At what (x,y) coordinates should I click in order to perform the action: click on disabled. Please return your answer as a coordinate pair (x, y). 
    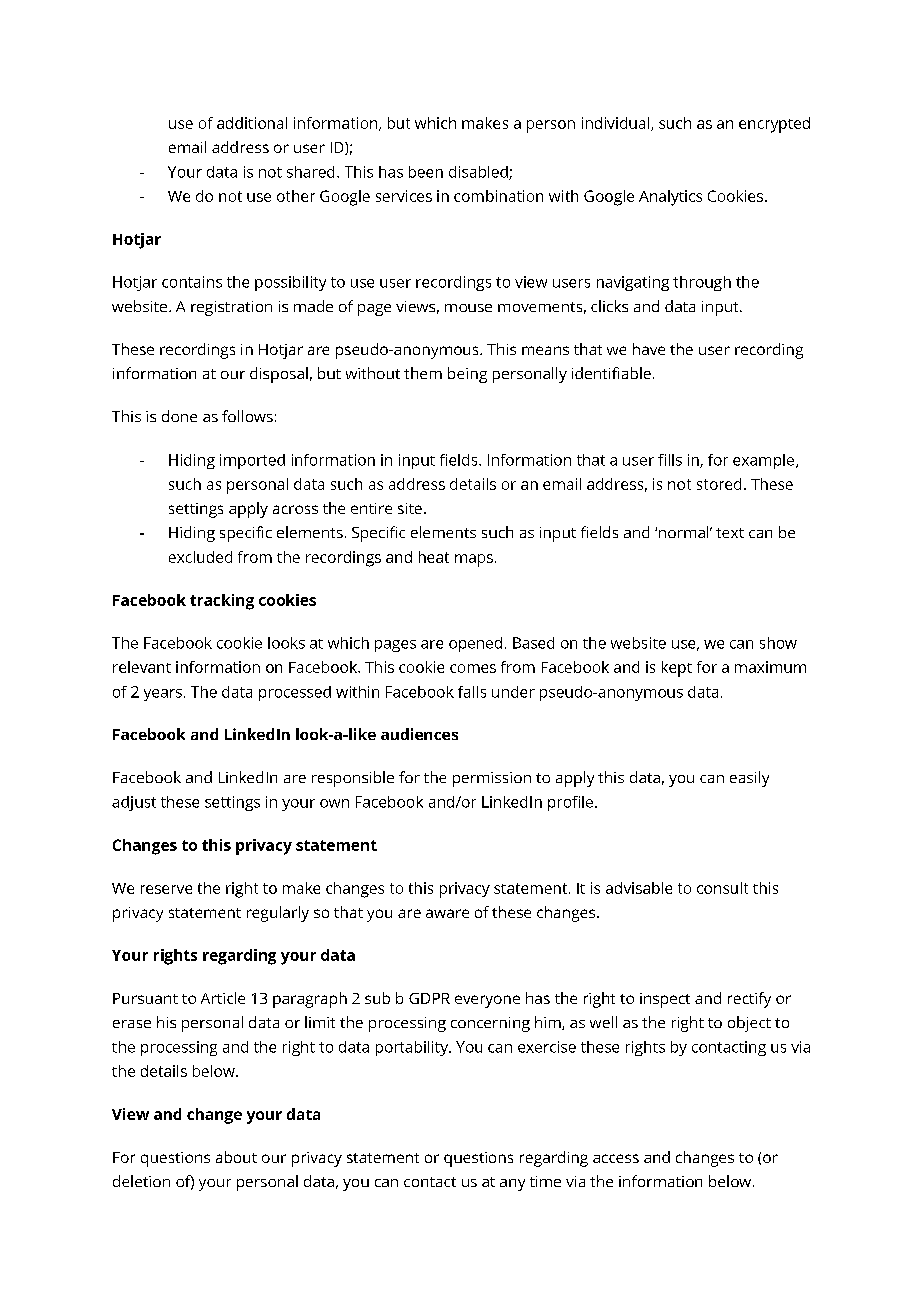
    Looking at the image, I should click on (479, 173).
